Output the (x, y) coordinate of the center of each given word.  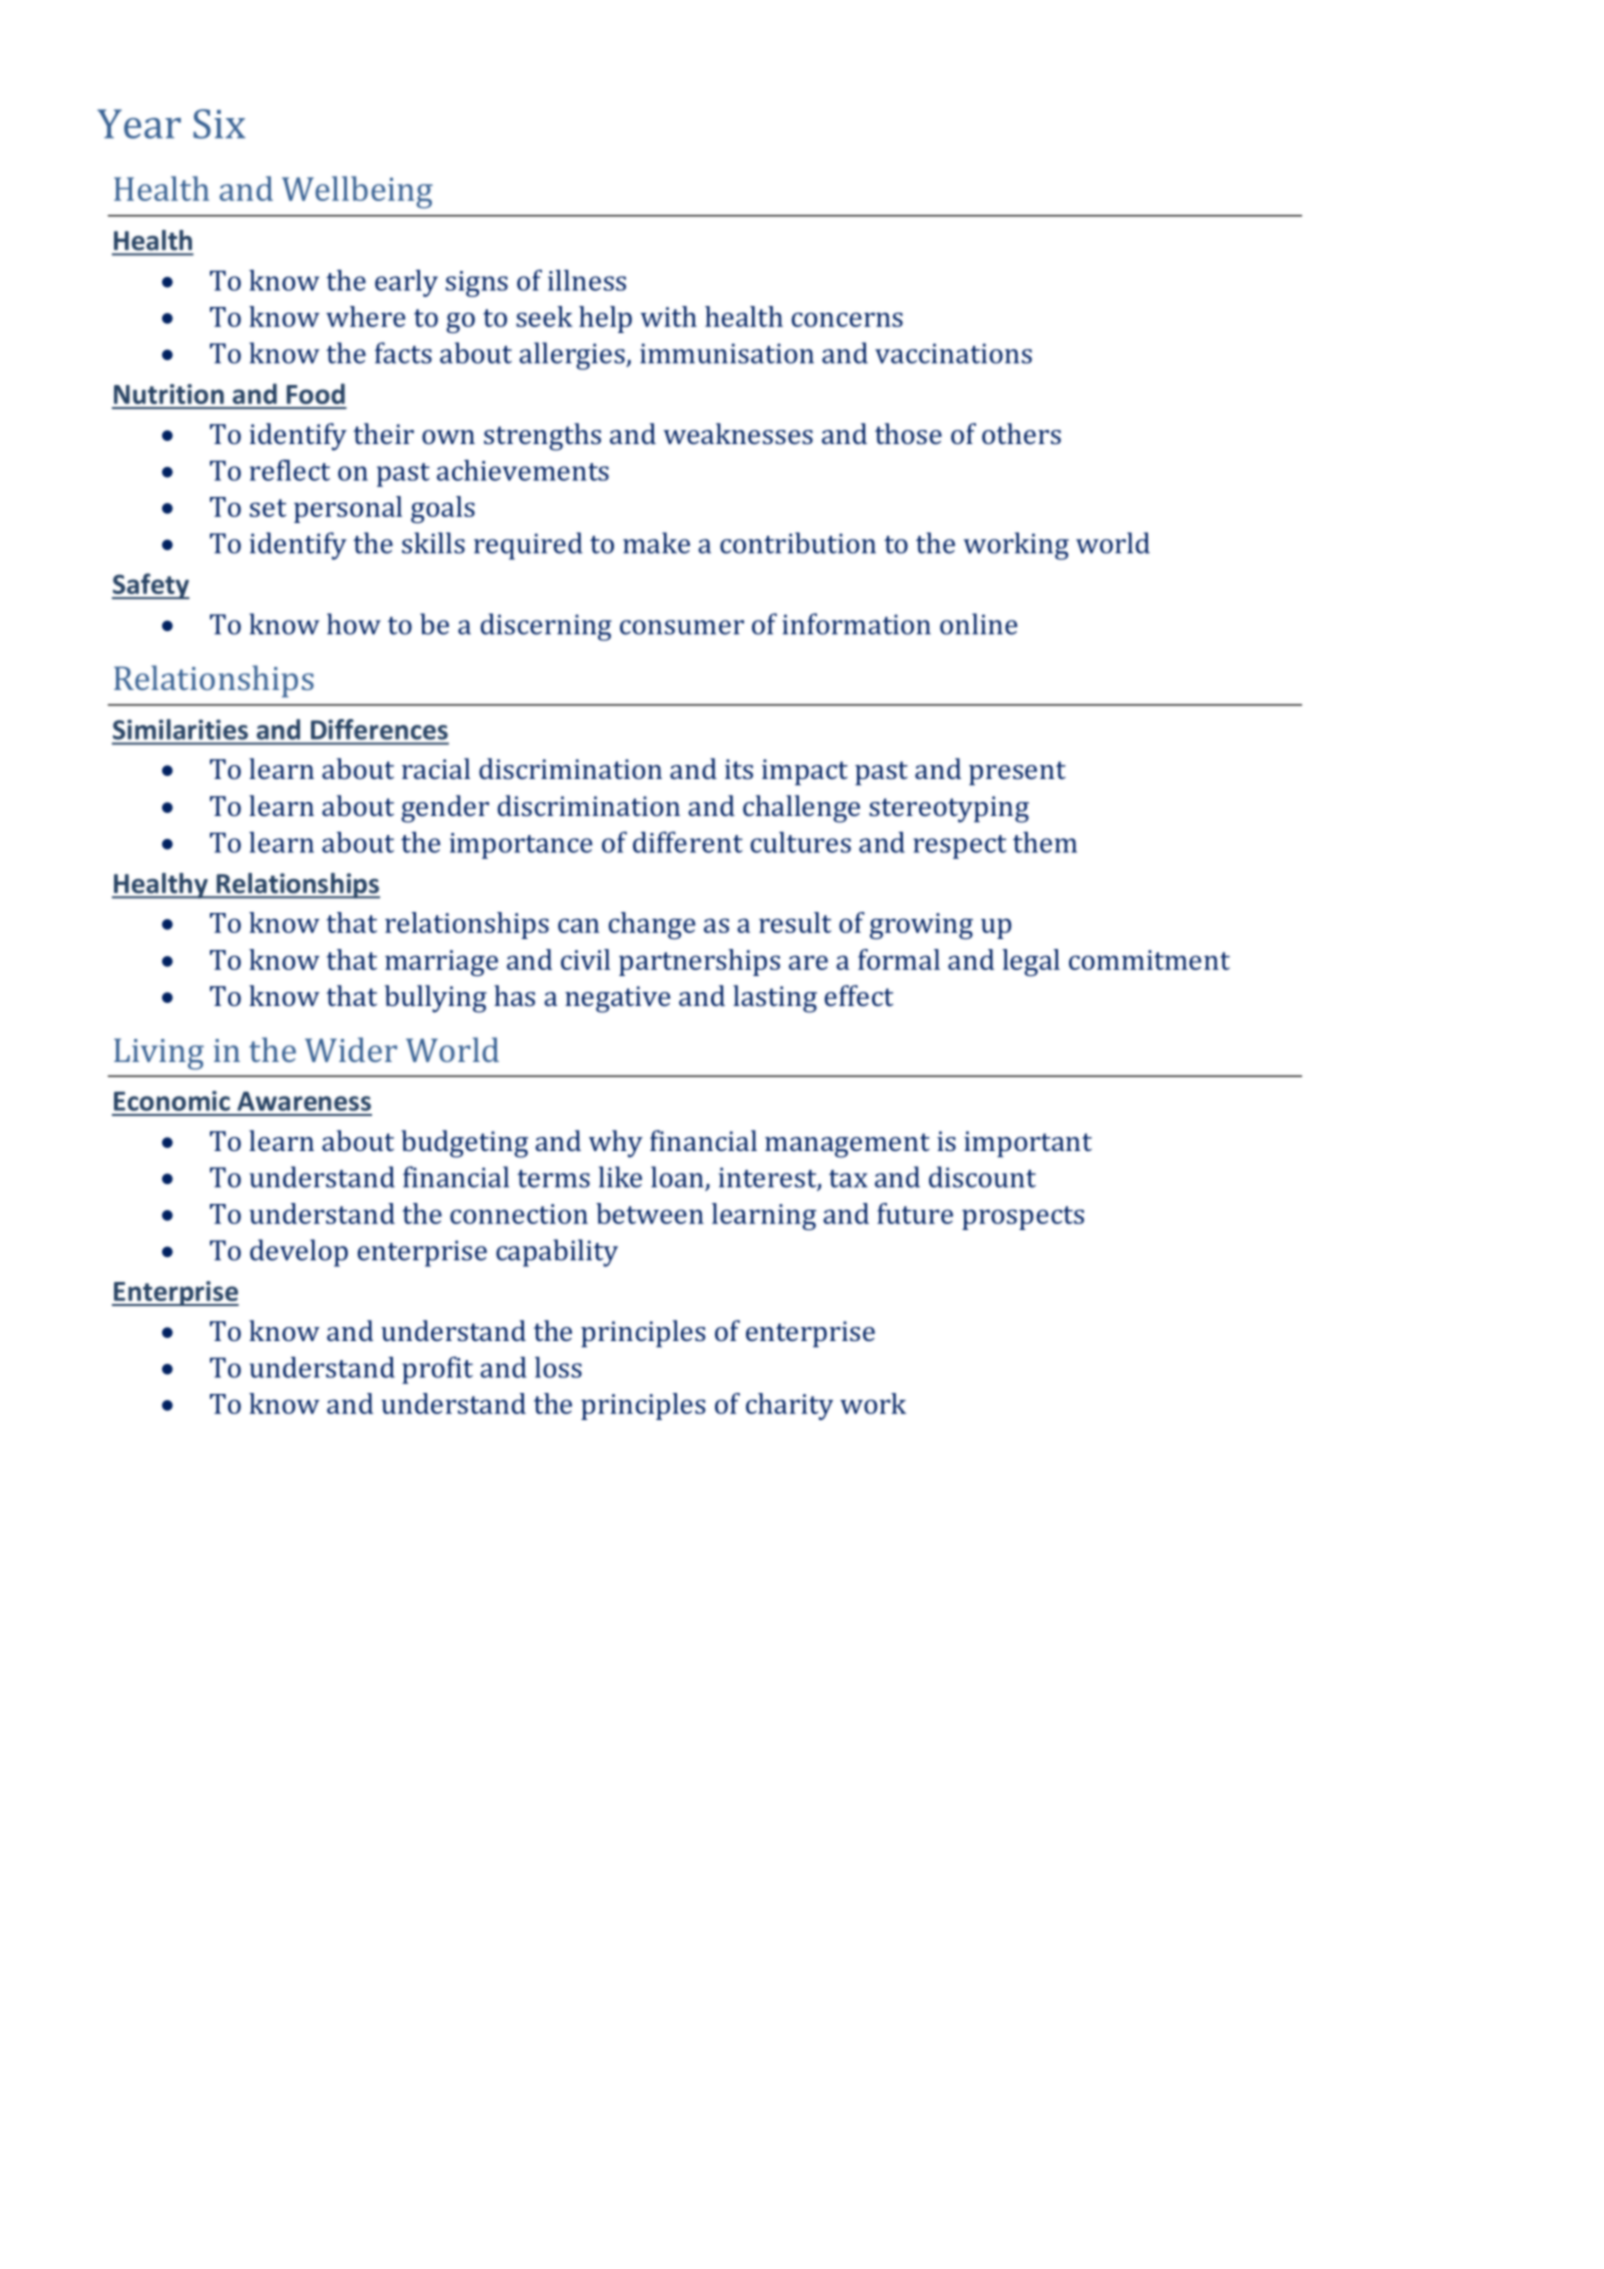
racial (436, 768)
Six (219, 124)
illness (587, 280)
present (1017, 773)
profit (437, 1370)
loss (558, 1367)
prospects (1023, 1218)
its (739, 769)
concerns (847, 319)
